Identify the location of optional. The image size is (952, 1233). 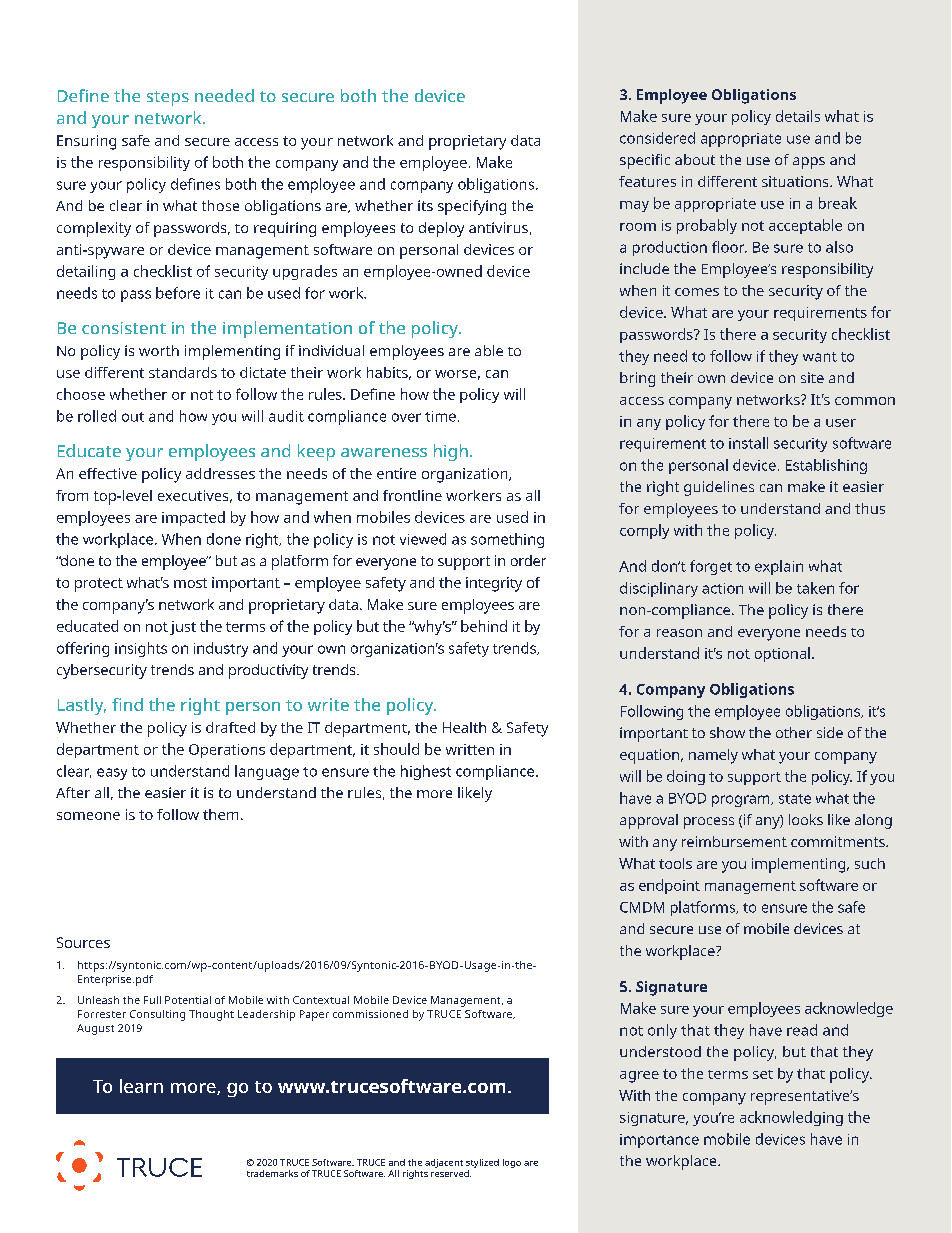
(782, 654).
